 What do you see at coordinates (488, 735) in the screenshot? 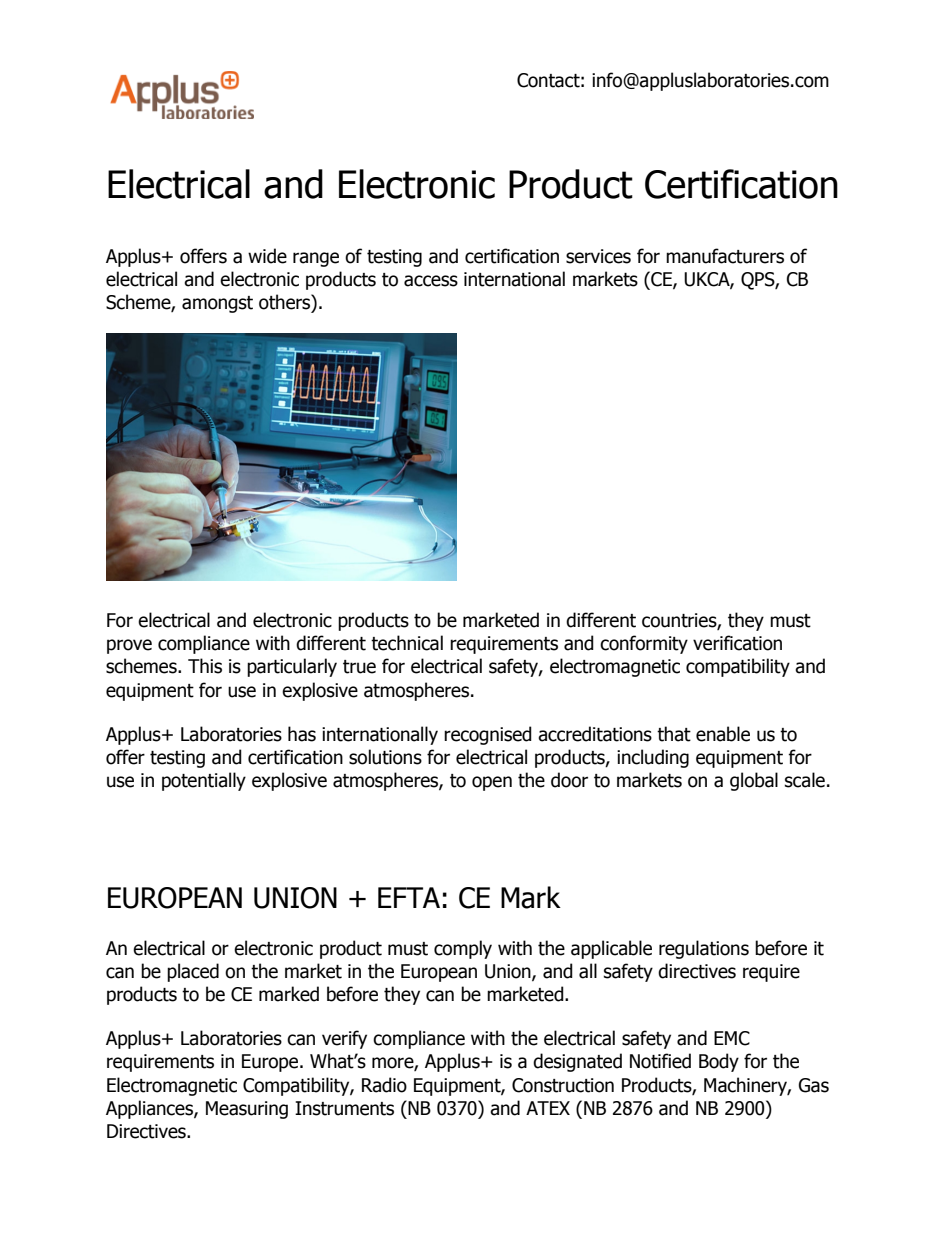
I see `recognised` at bounding box center [488, 735].
